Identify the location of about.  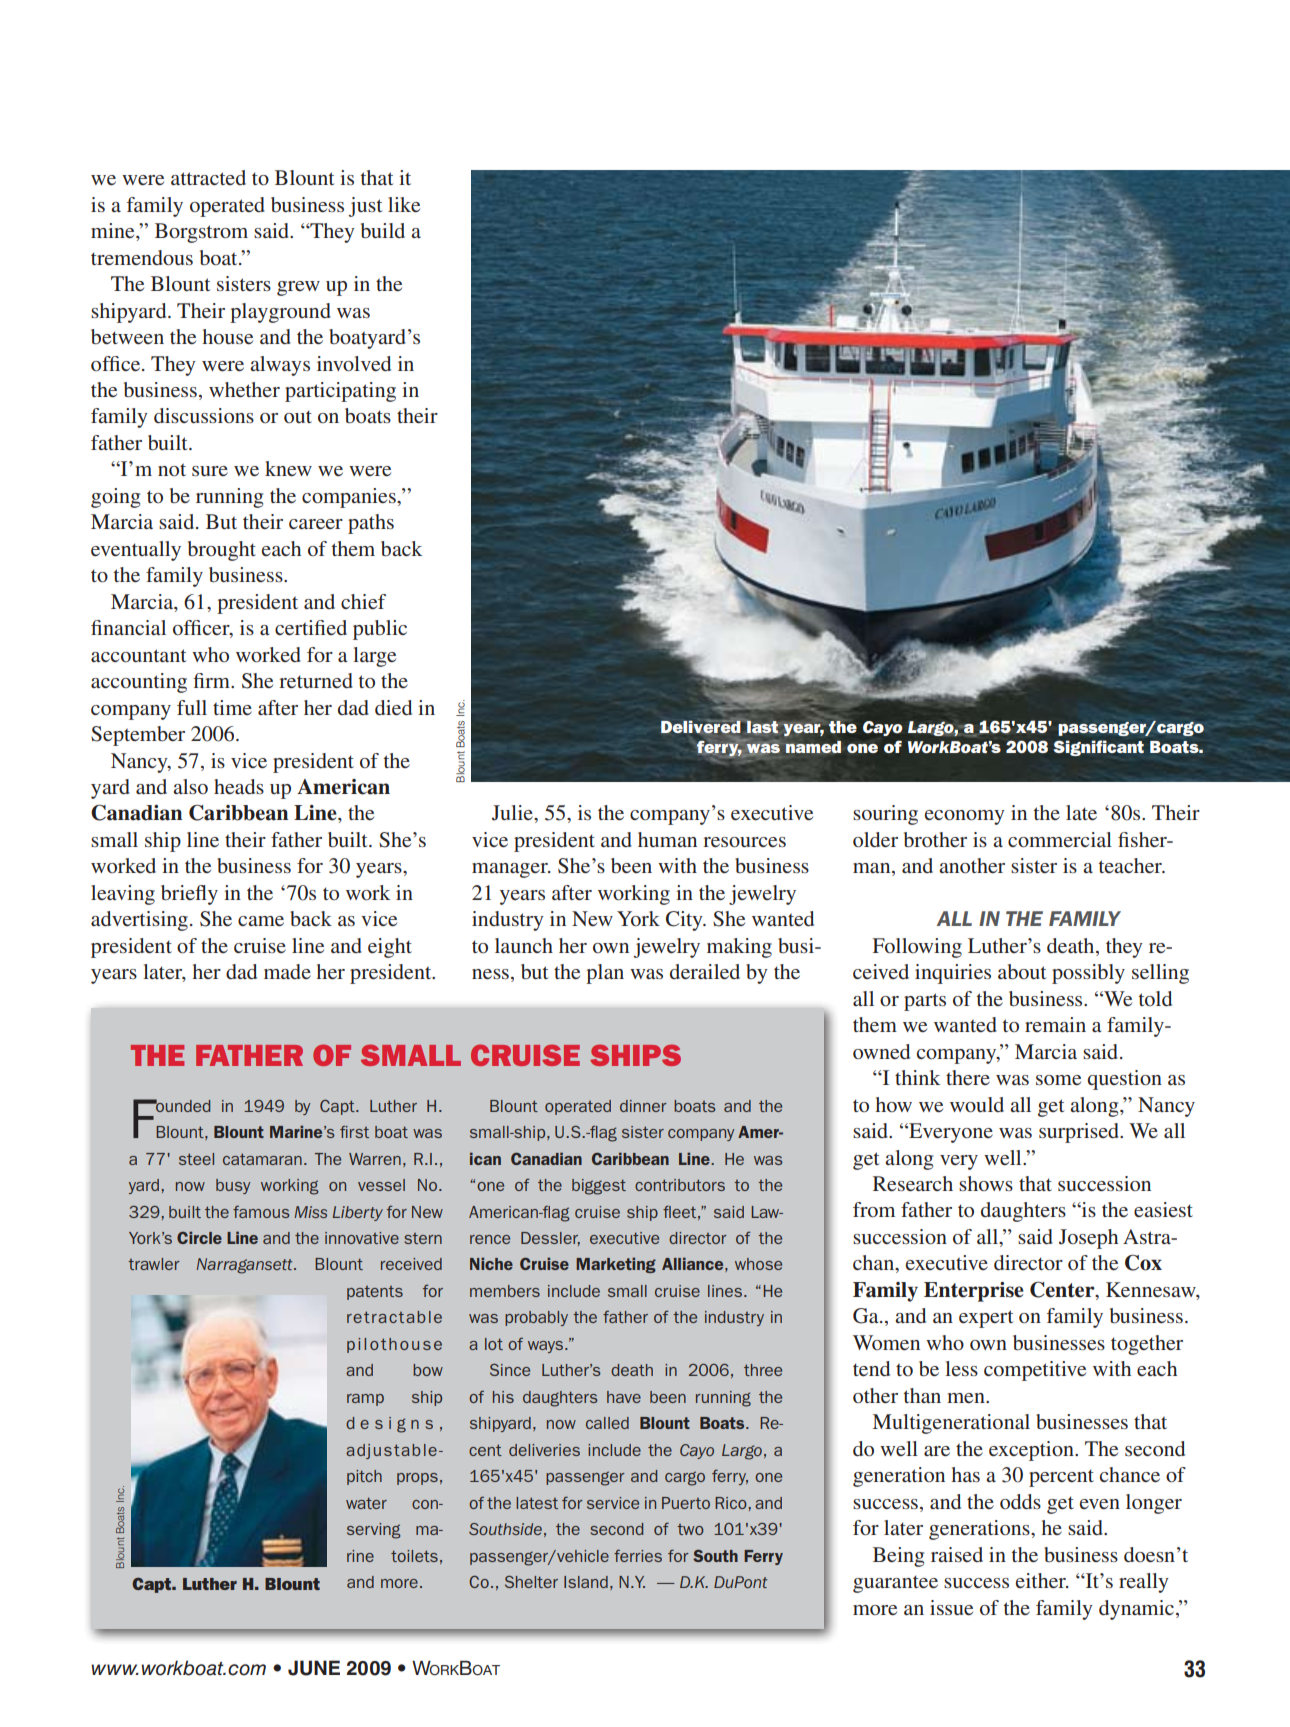
(1022, 971).
